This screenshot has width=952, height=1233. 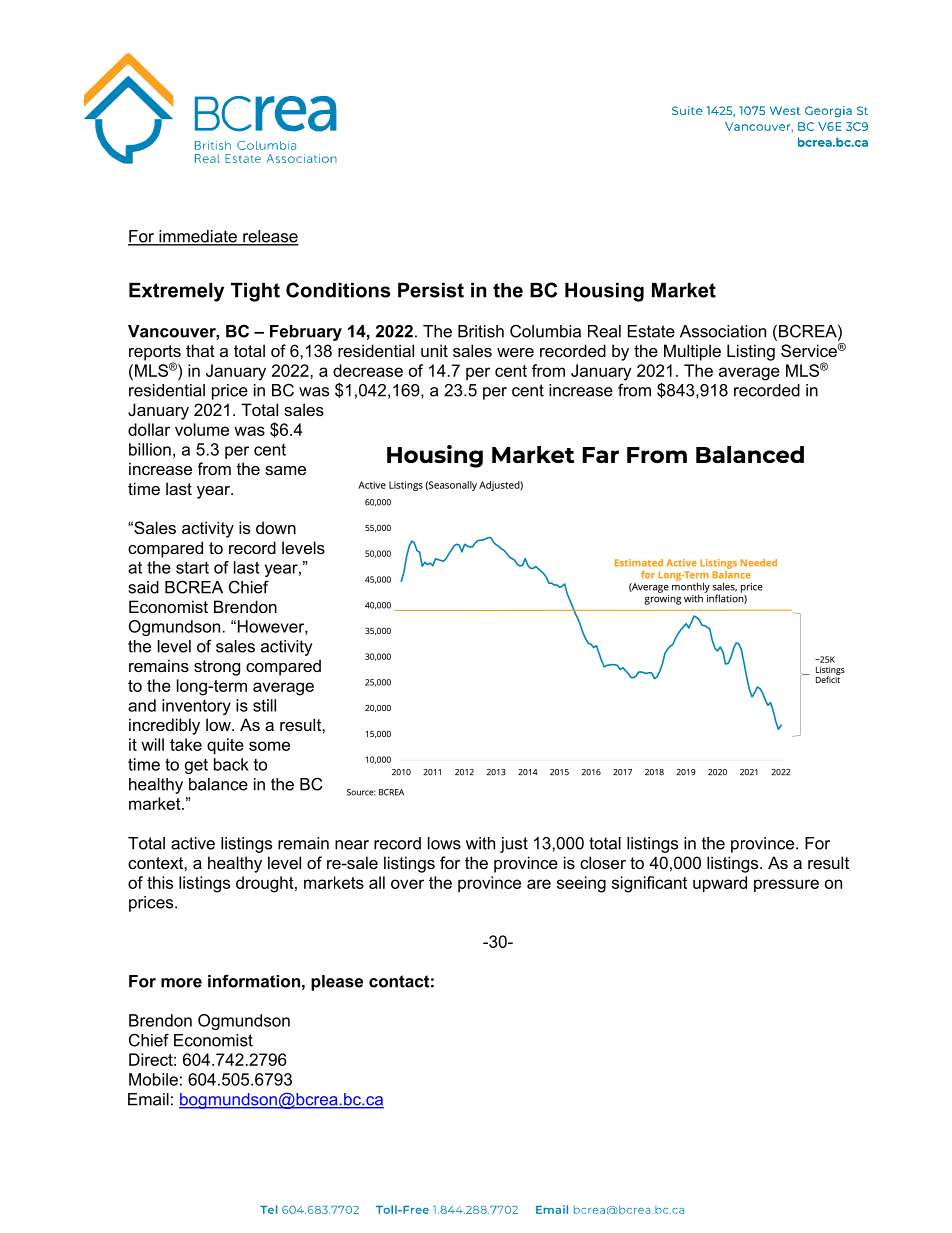 I want to click on immediate, so click(x=198, y=237).
